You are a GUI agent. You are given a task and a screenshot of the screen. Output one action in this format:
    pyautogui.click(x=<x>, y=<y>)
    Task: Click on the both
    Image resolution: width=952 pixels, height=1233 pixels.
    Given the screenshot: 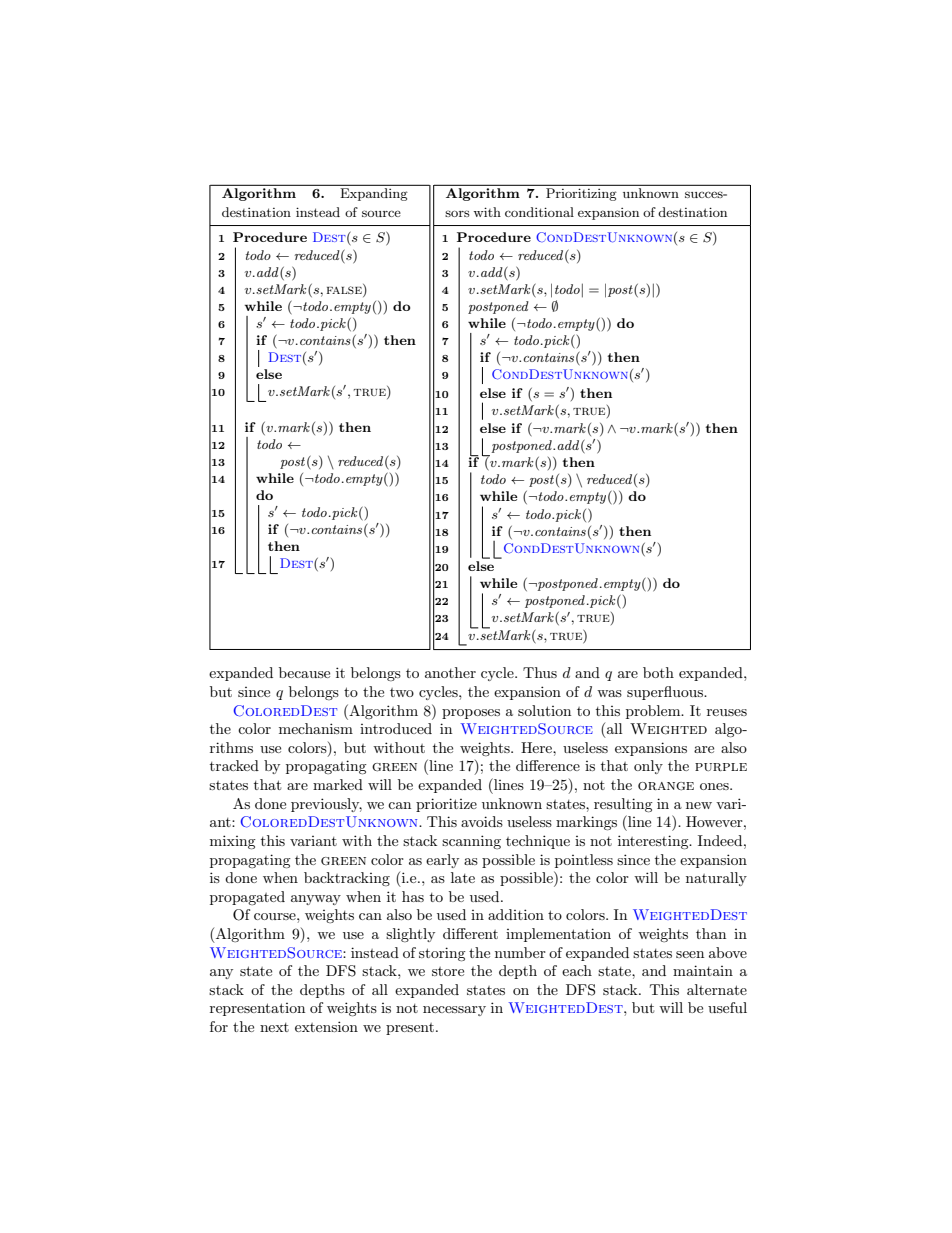 What is the action you would take?
    pyautogui.click(x=658, y=672)
